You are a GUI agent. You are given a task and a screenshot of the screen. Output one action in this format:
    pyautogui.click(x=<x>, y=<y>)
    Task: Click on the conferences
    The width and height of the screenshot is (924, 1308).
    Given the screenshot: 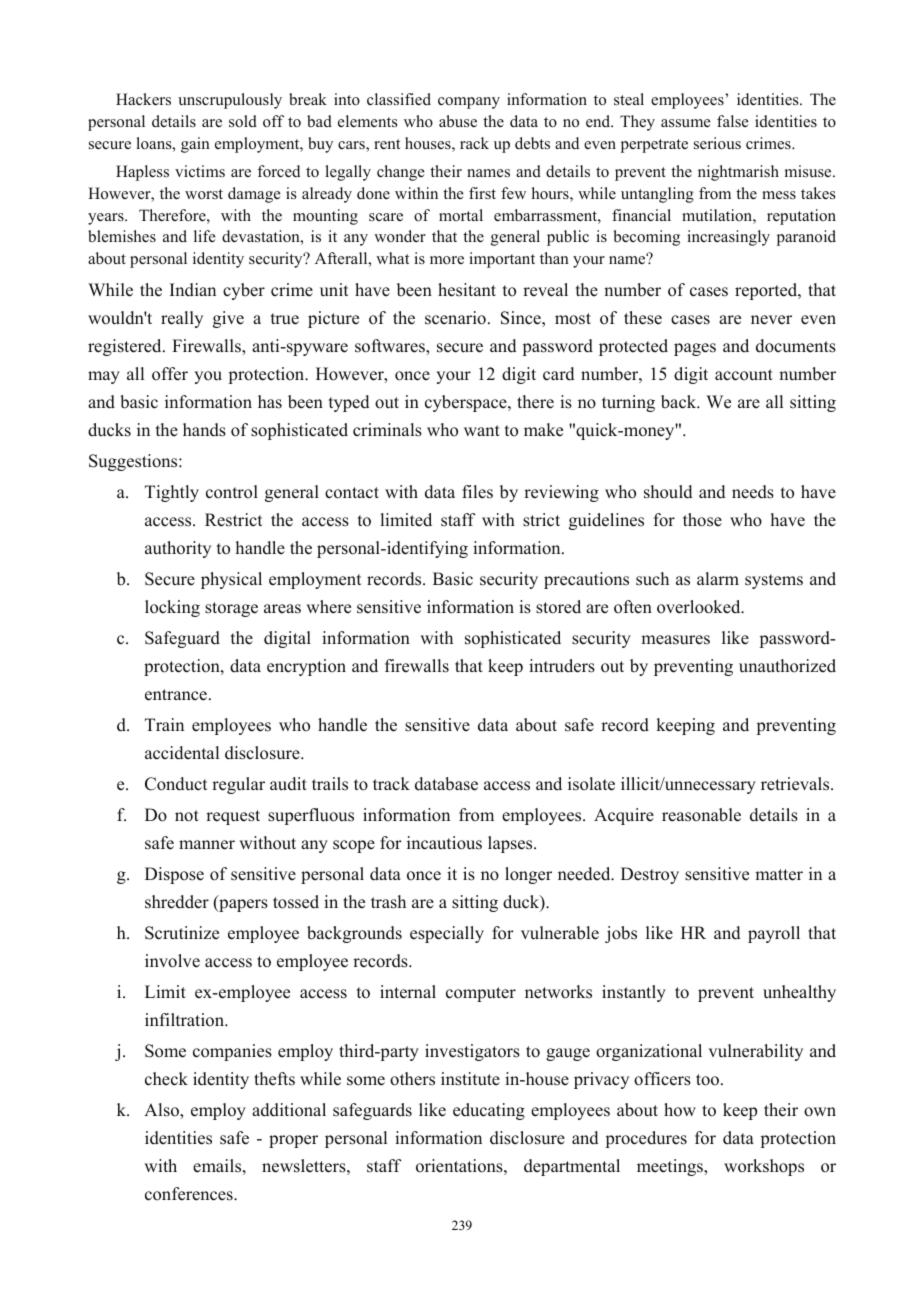 What is the action you would take?
    pyautogui.click(x=190, y=1194)
